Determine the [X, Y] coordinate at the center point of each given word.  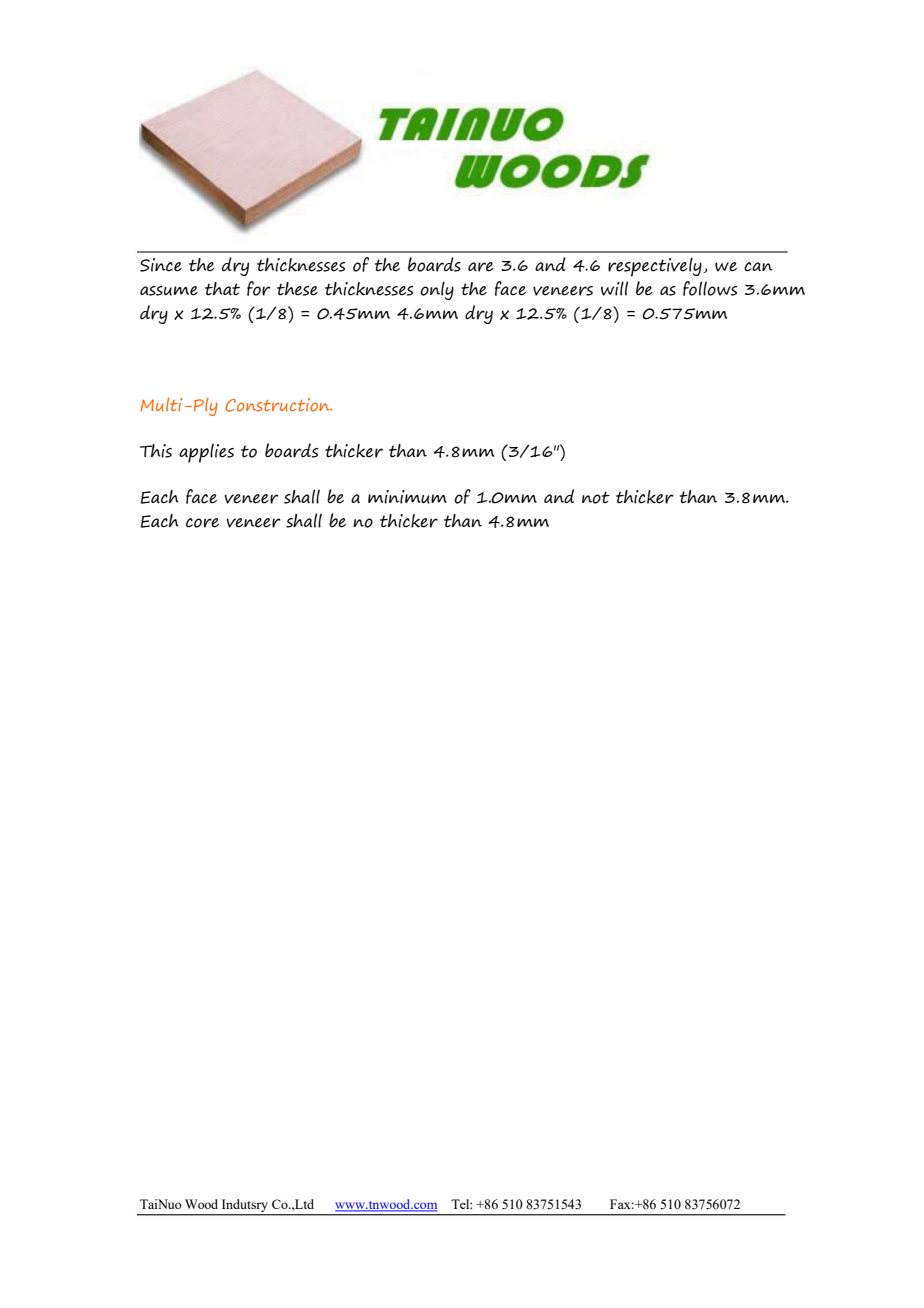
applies [206, 453]
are [481, 267]
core [202, 523]
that [222, 289]
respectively [656, 267]
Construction [278, 405]
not [596, 497]
